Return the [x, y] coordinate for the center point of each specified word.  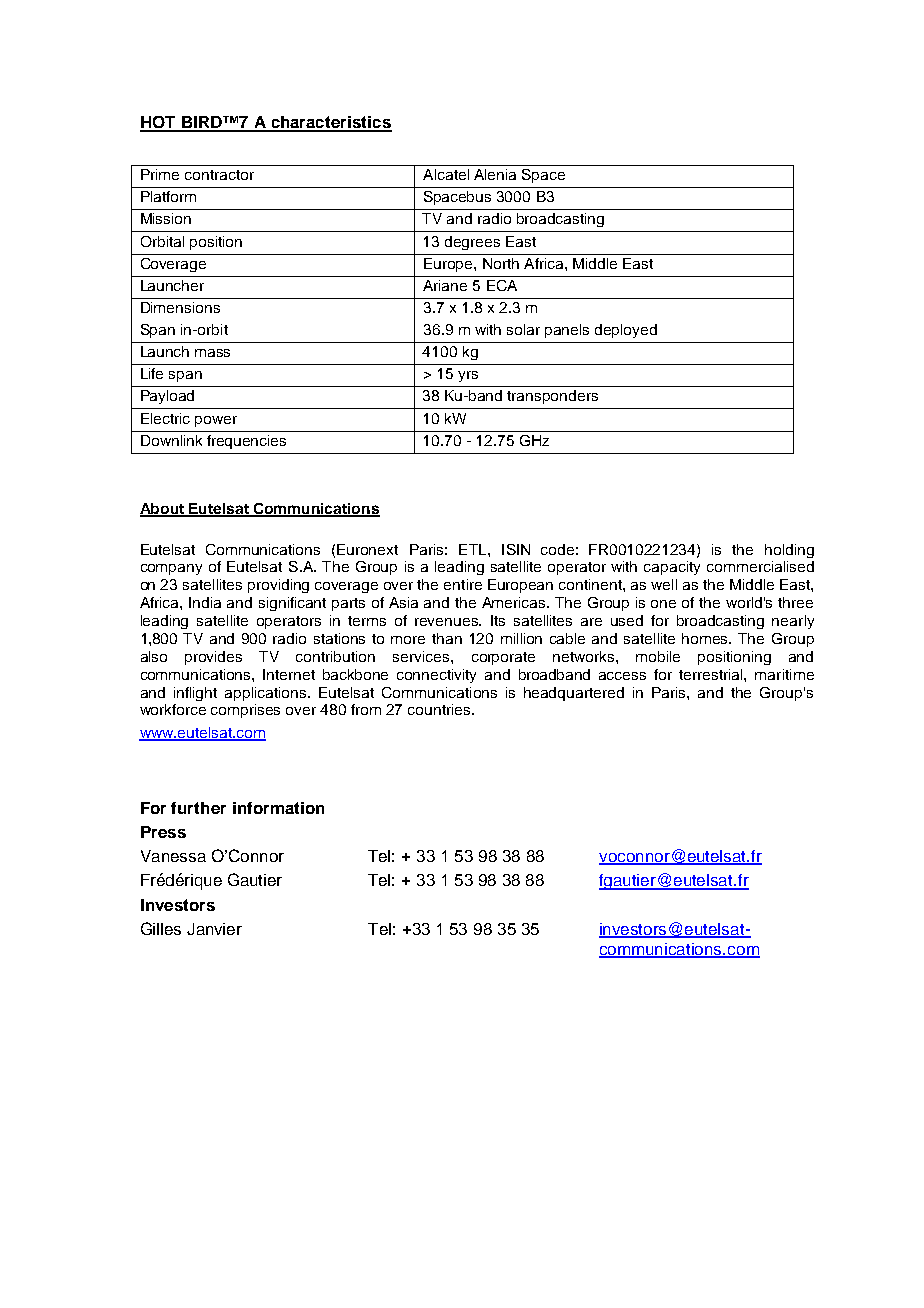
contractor [219, 175]
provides [213, 658]
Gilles [161, 928]
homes [706, 638]
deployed [626, 331]
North [501, 263]
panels [567, 331]
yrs [468, 376]
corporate [503, 658]
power [216, 421]
